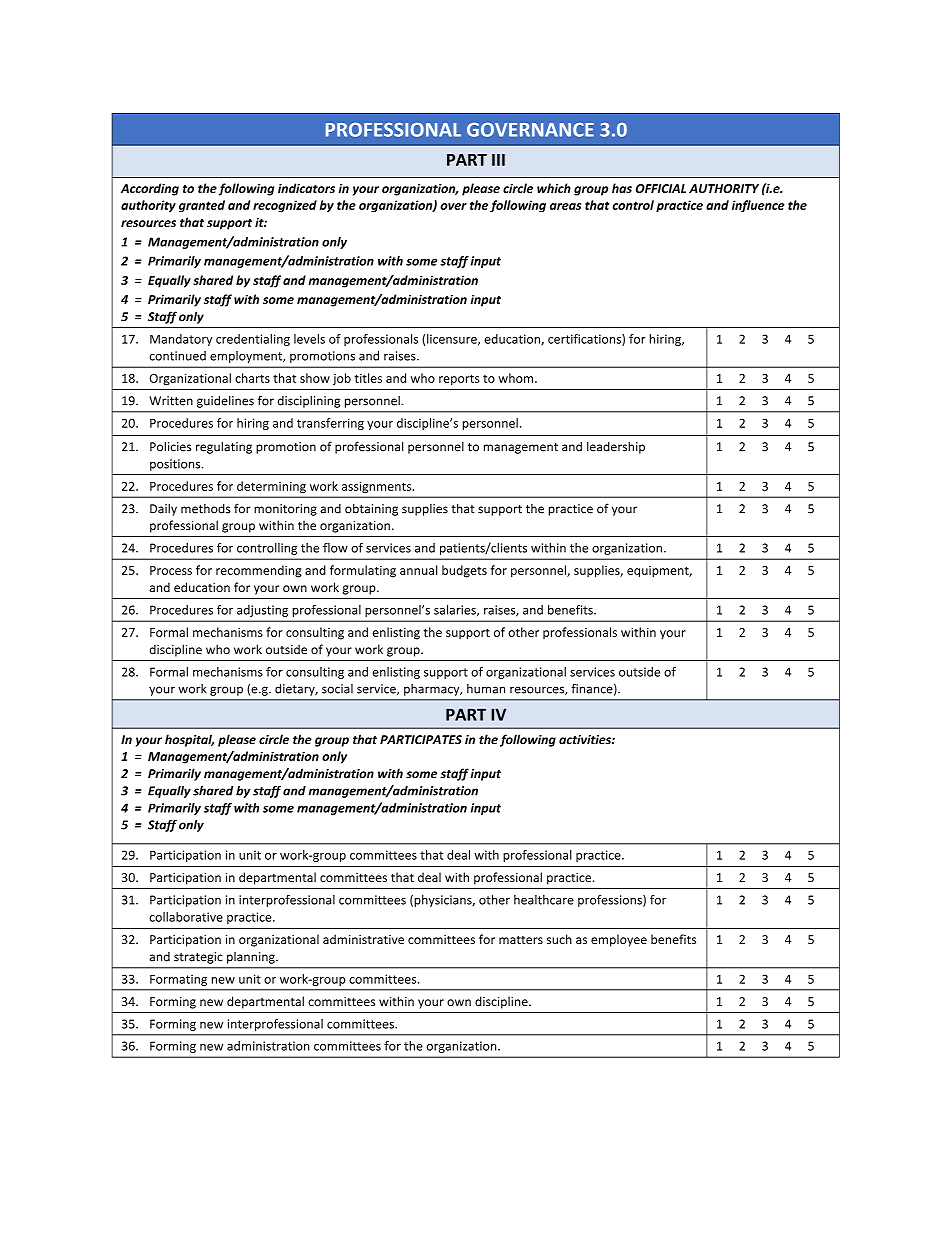 The width and height of the document is (952, 1233). Describe the element at coordinates (498, 160) in the document. I see `III` at that location.
